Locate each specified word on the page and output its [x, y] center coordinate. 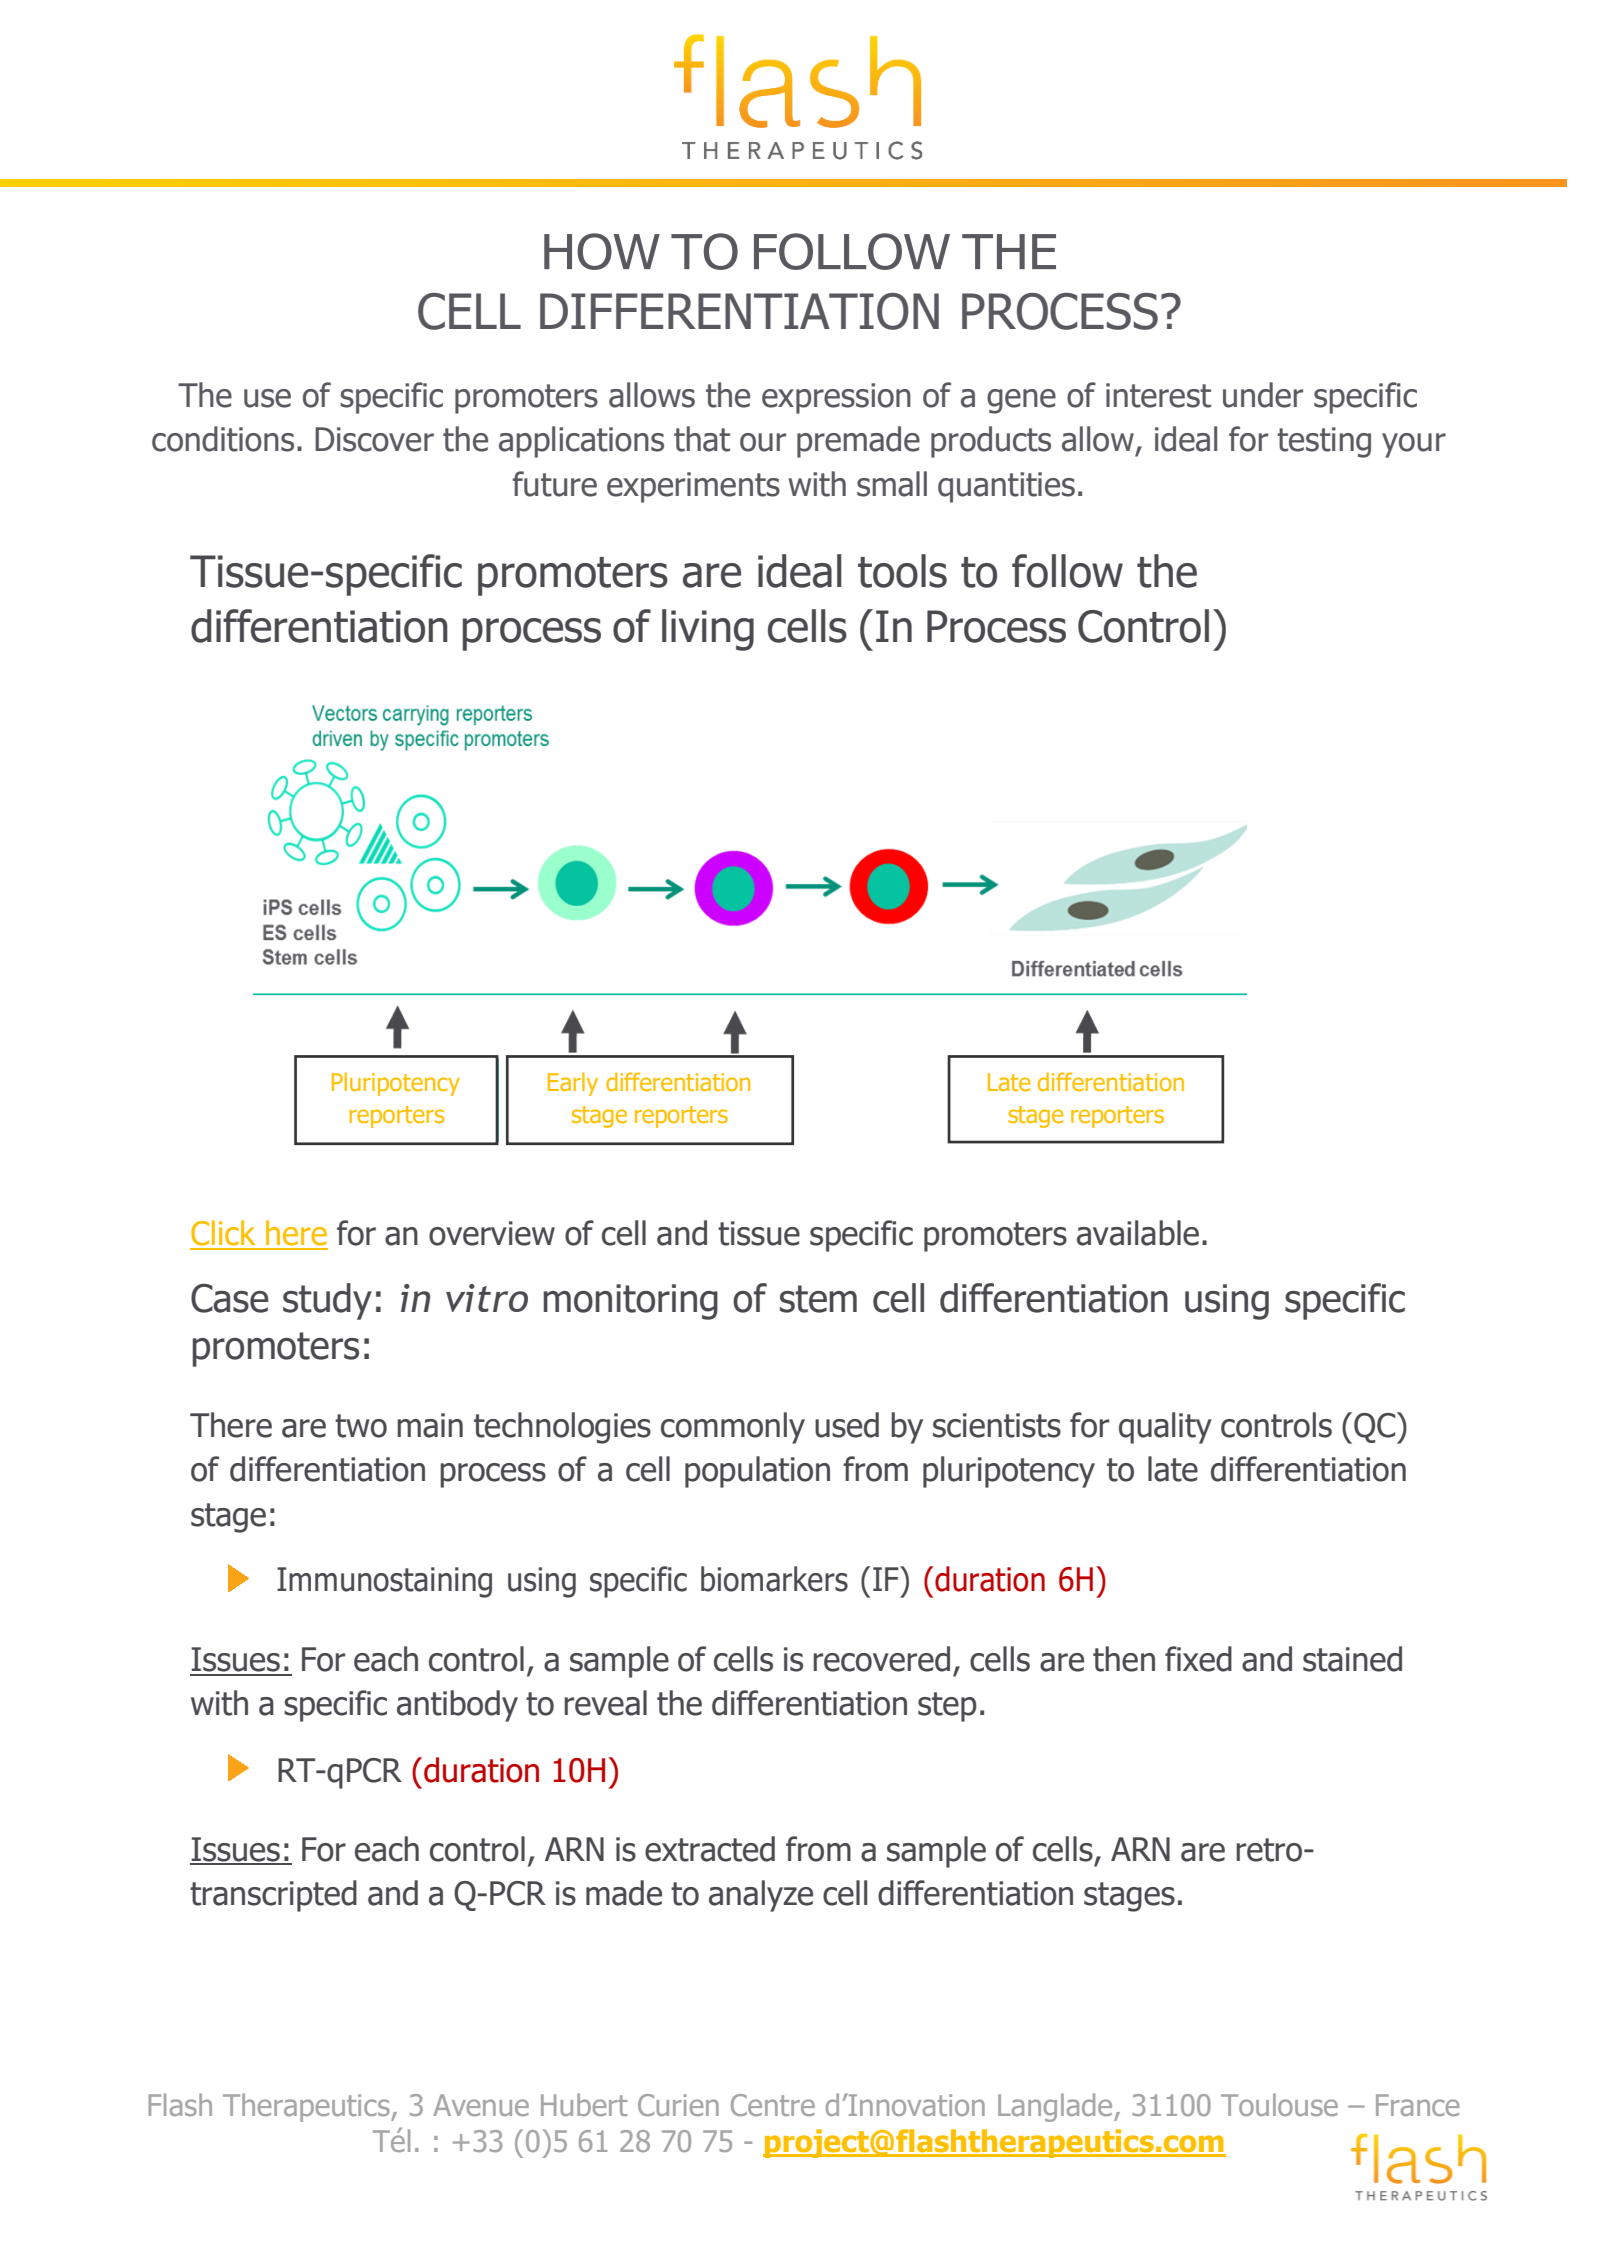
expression [836, 398]
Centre [773, 2105]
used [847, 1425]
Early [573, 1084]
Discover [374, 439]
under [1263, 395]
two [361, 1426]
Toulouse [1279, 2104]
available [1138, 1233]
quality [1165, 1428]
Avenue [481, 2105]
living [708, 630]
